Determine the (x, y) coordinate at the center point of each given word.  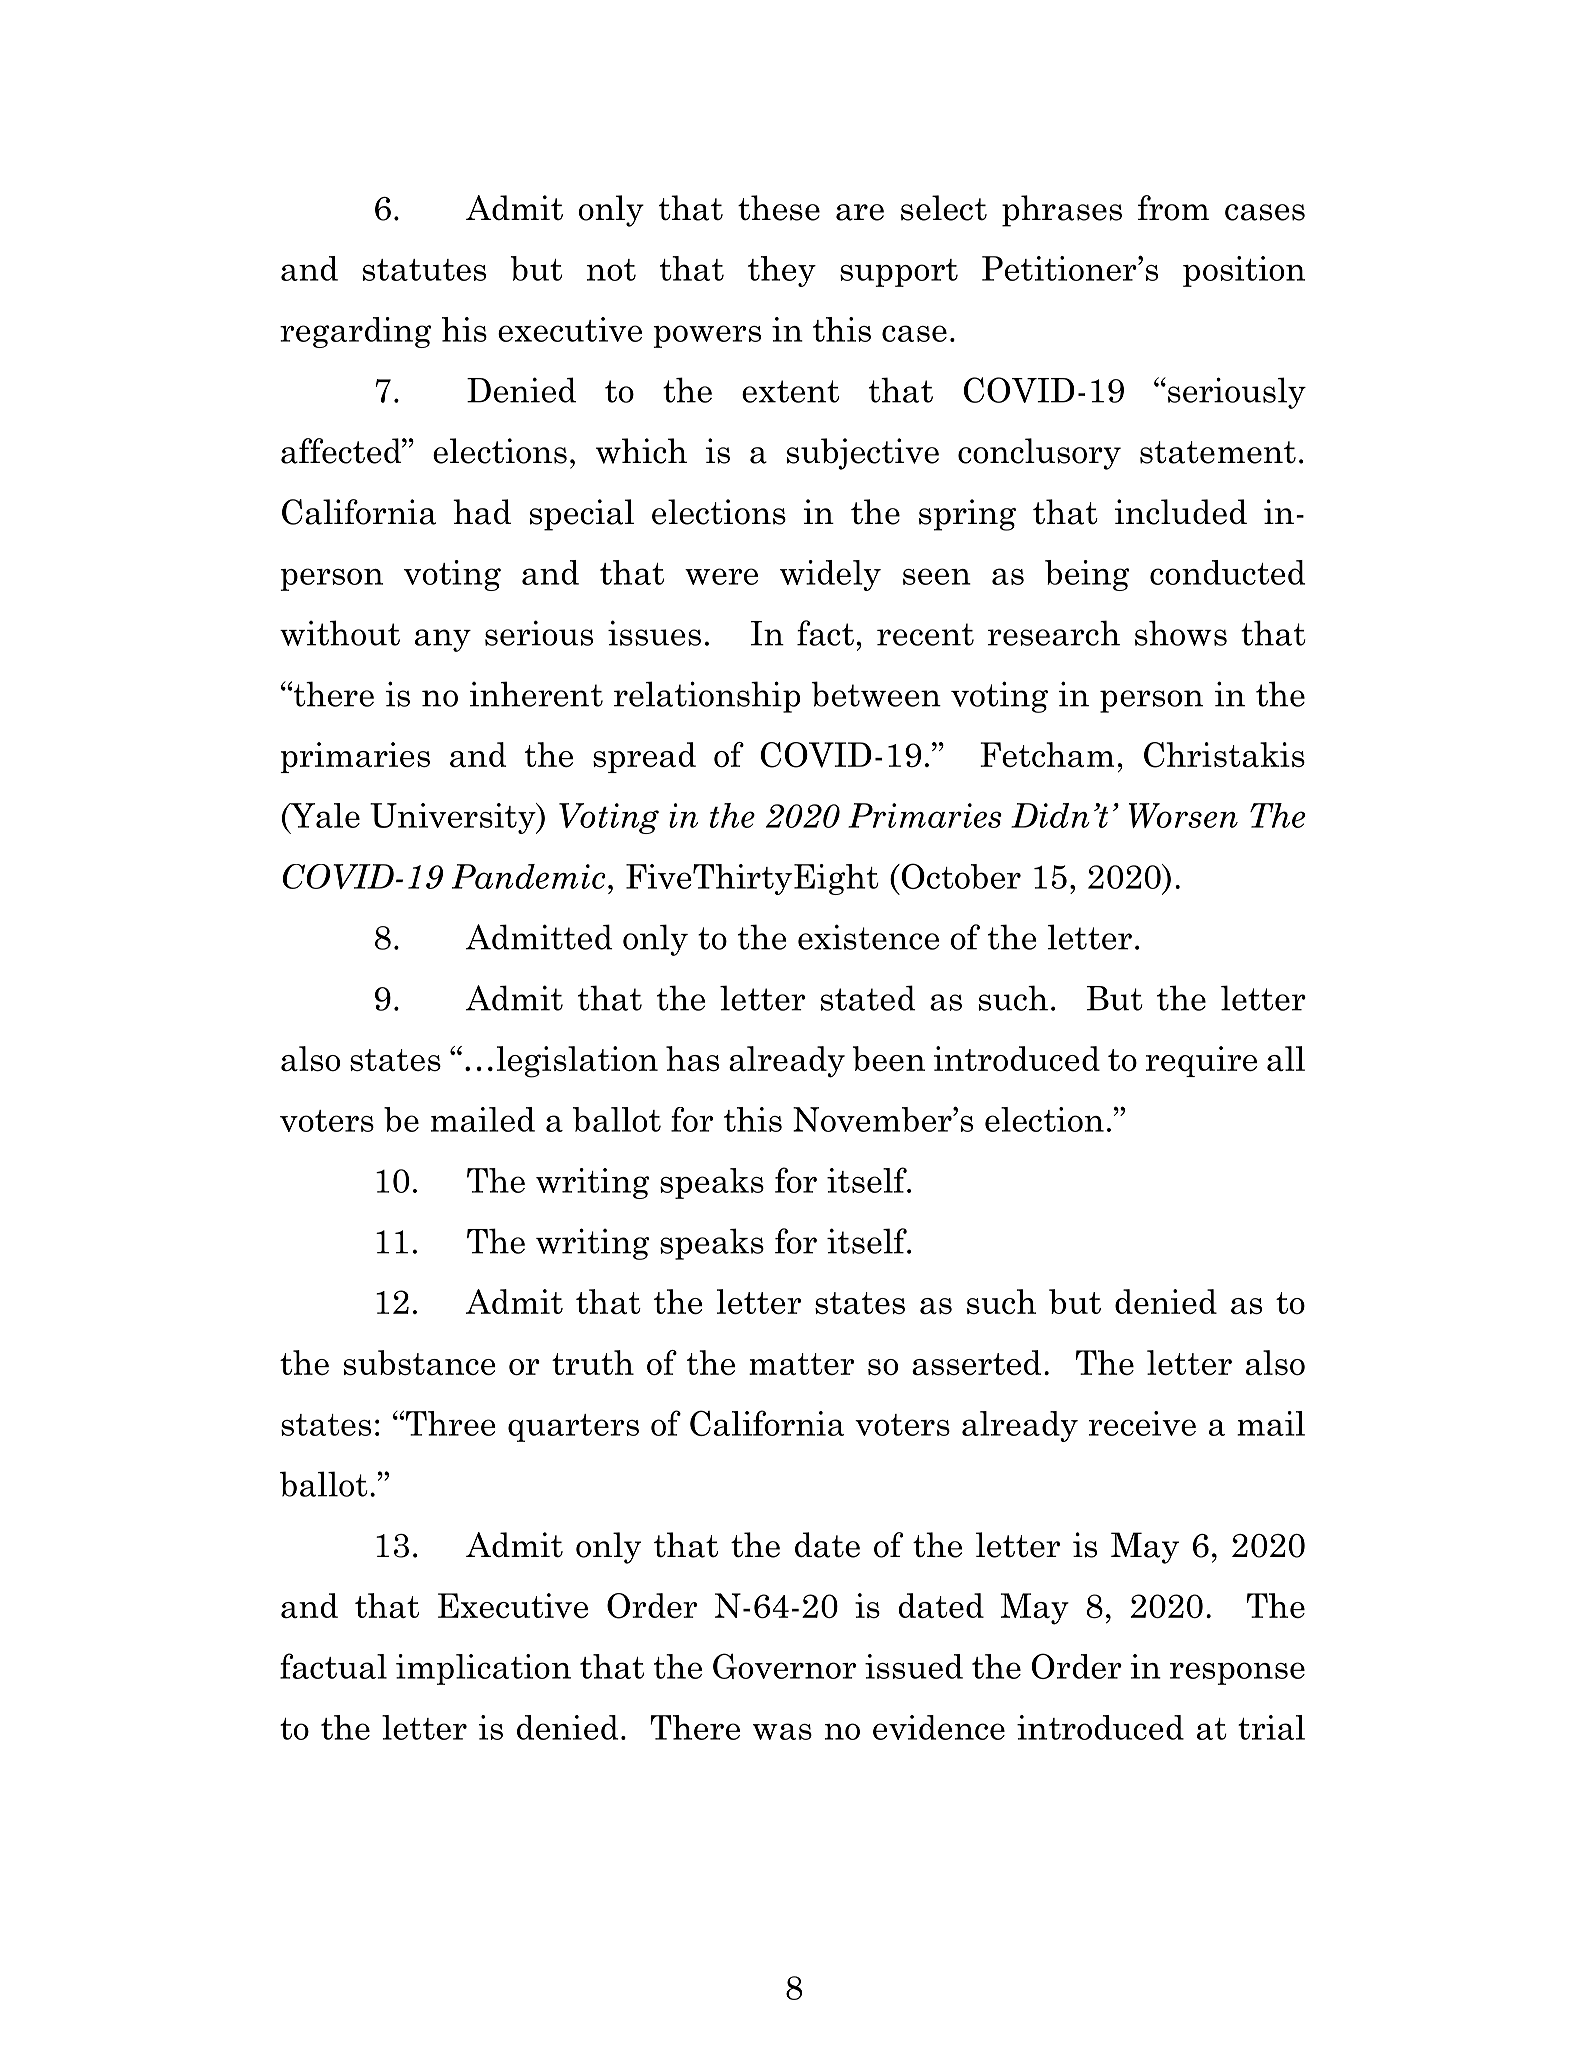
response (1237, 1673)
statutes (424, 270)
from (1173, 208)
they (782, 271)
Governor (784, 1666)
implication (483, 1669)
